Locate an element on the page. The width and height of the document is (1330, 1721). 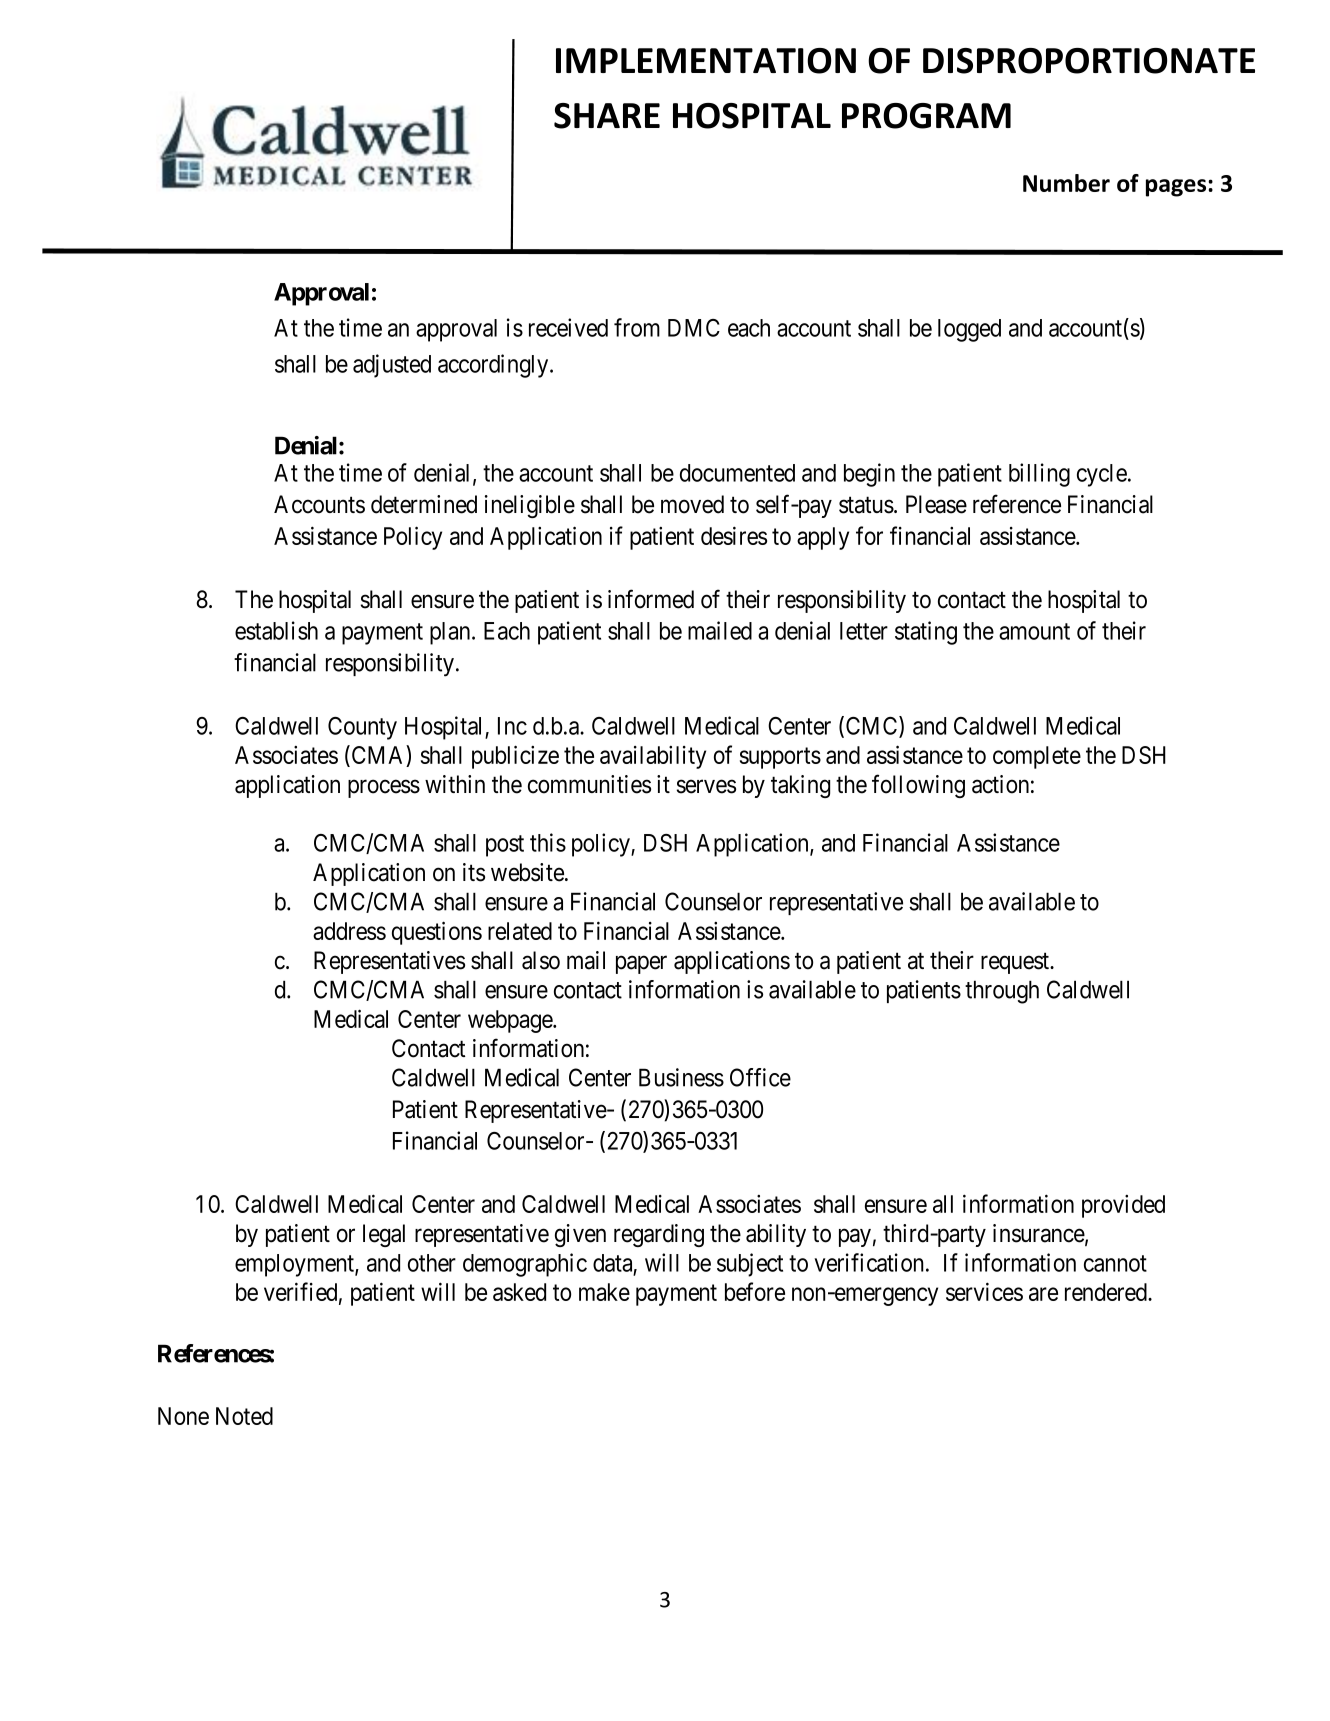
DISPROPORTIONATE is located at coordinates (1089, 61).
